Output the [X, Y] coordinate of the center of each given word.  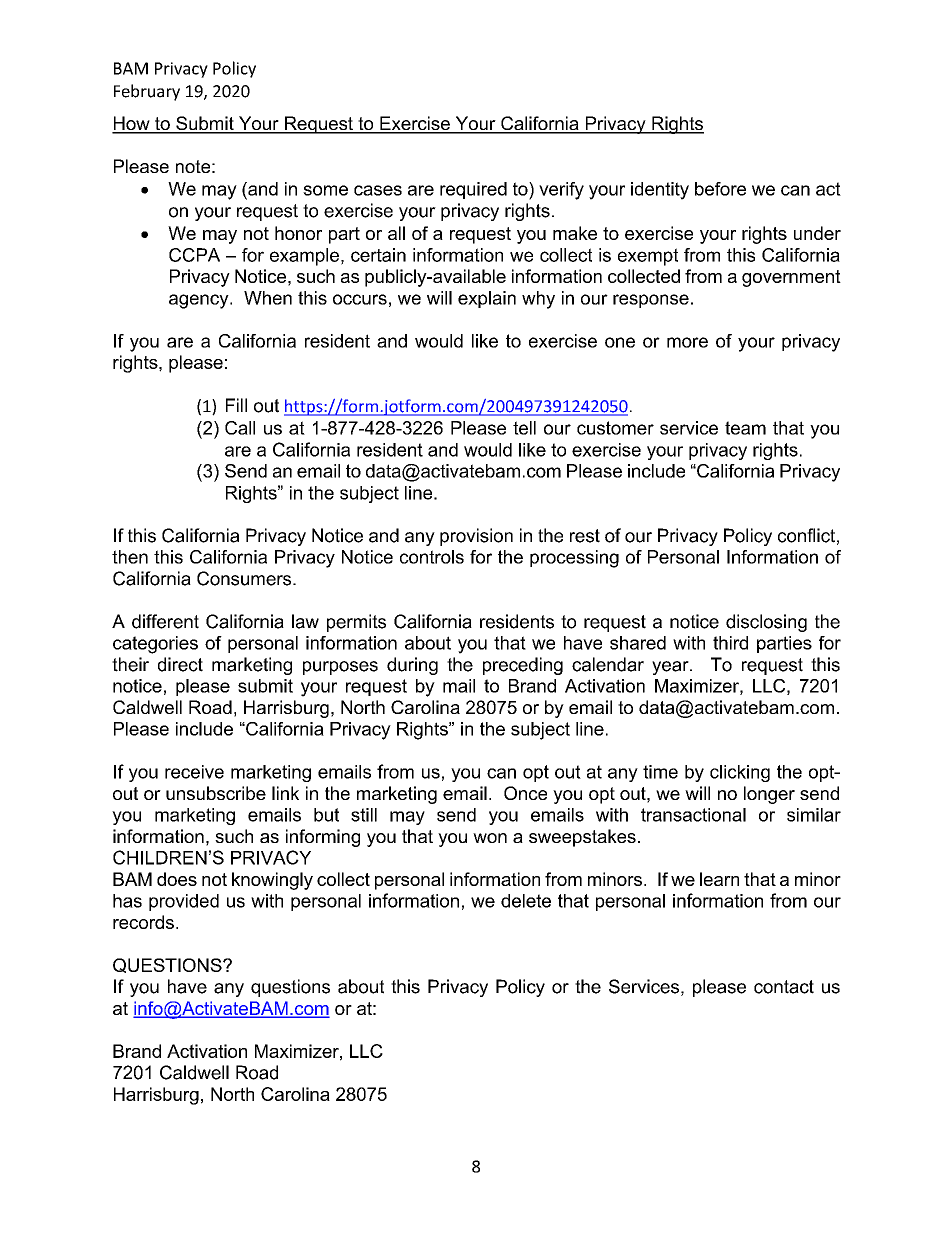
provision [476, 537]
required [473, 190]
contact [784, 987]
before [720, 189]
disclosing [766, 623]
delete [526, 901]
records [143, 922]
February [147, 92]
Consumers [245, 578]
